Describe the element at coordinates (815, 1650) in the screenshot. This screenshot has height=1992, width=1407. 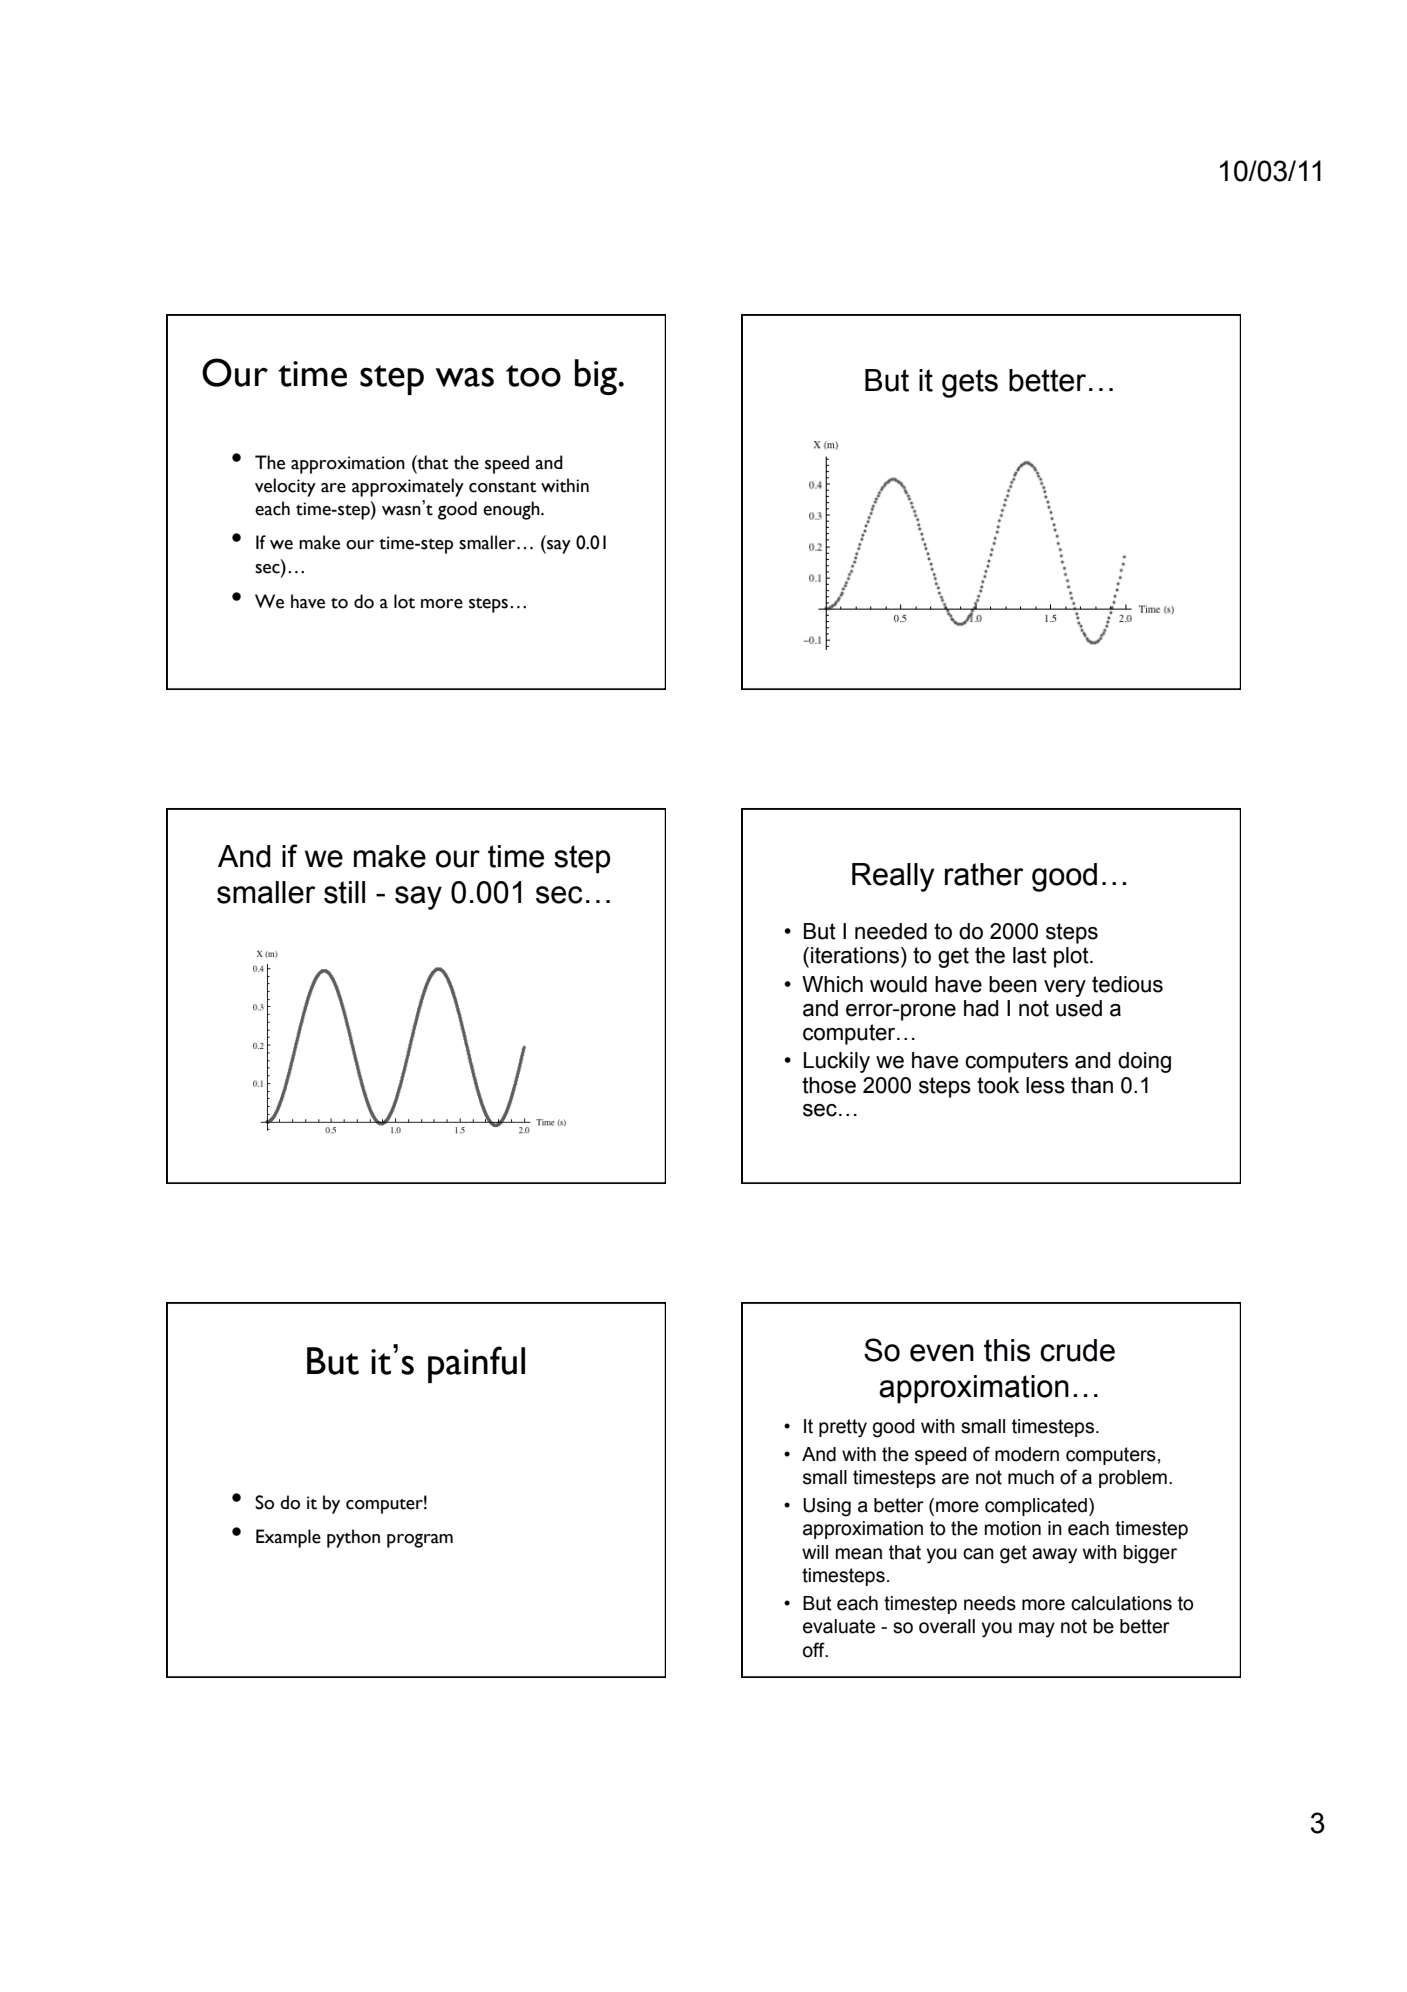
I see `off` at that location.
